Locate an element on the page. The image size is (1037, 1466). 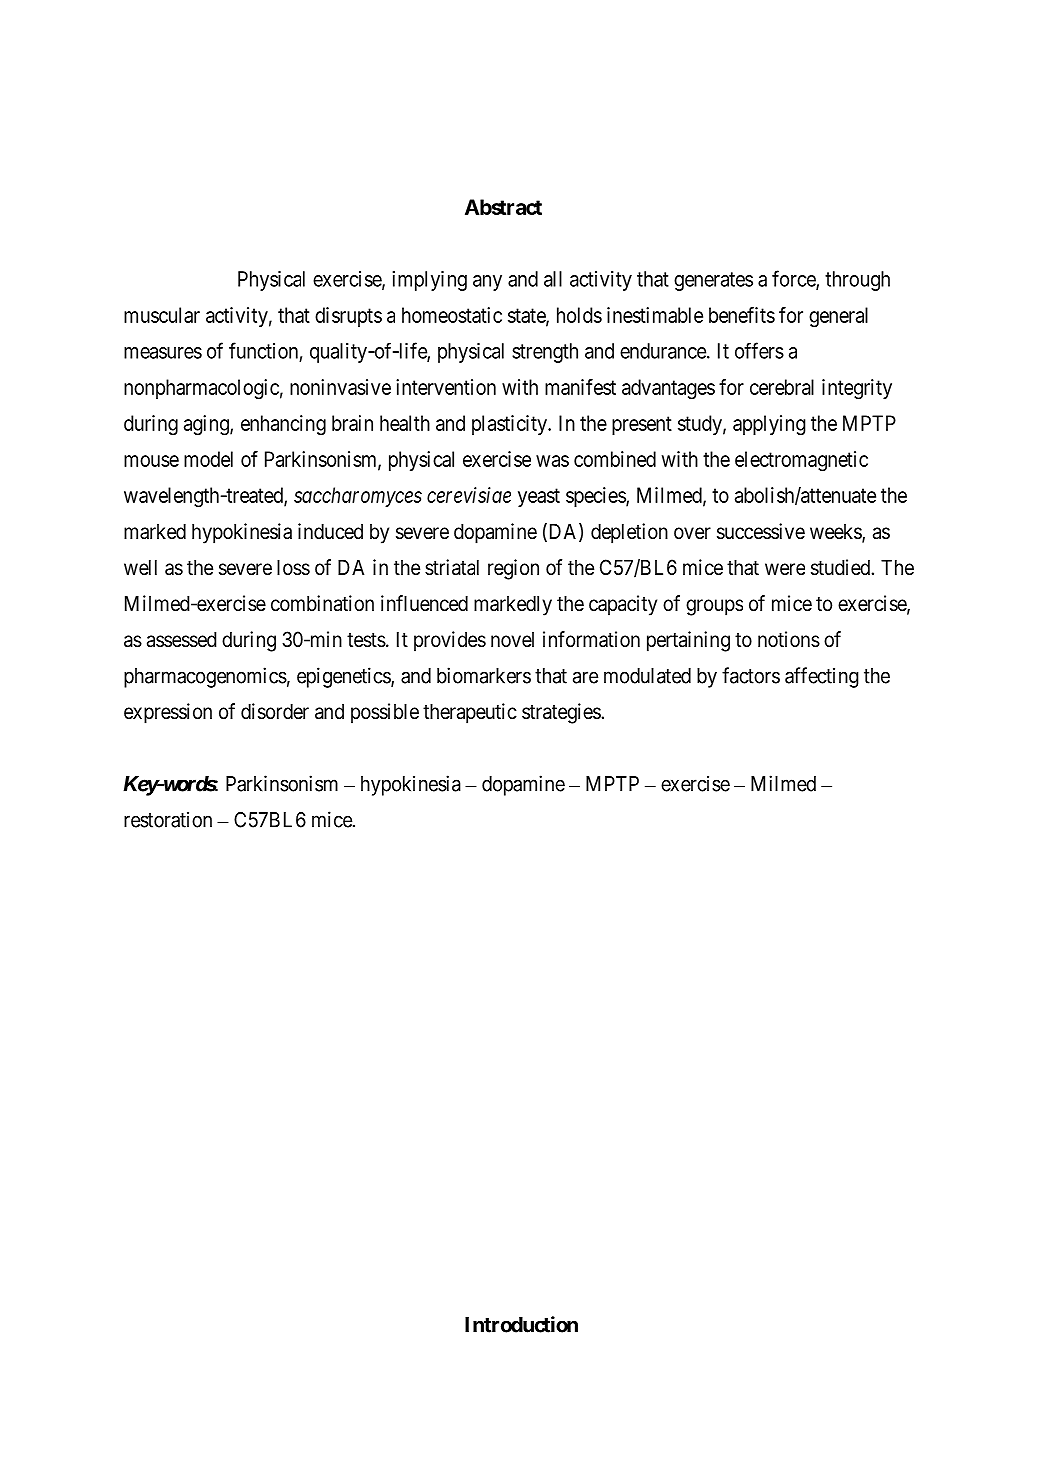
factors is located at coordinates (751, 675).
